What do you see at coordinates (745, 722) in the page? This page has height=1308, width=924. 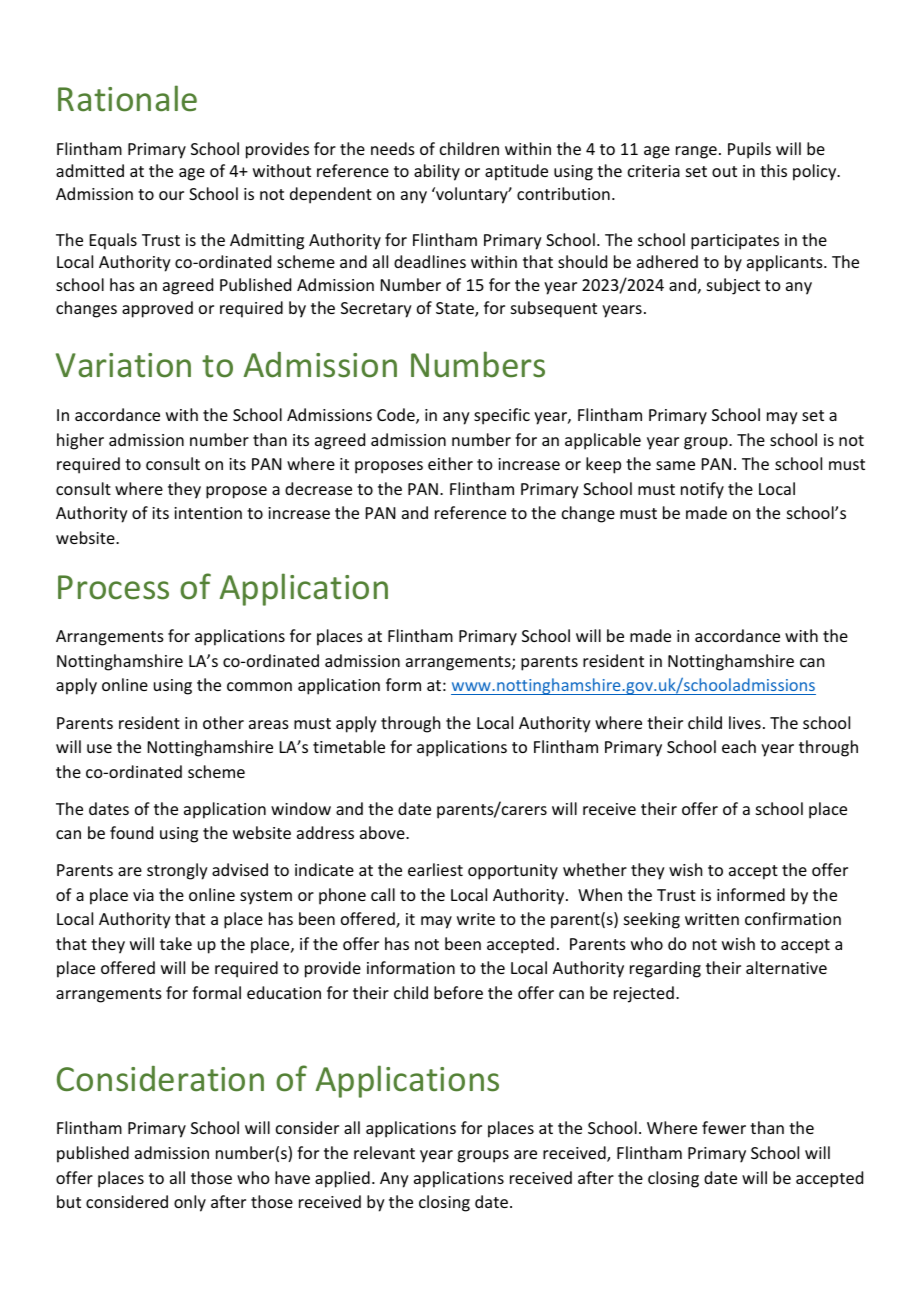 I see `lives` at bounding box center [745, 722].
